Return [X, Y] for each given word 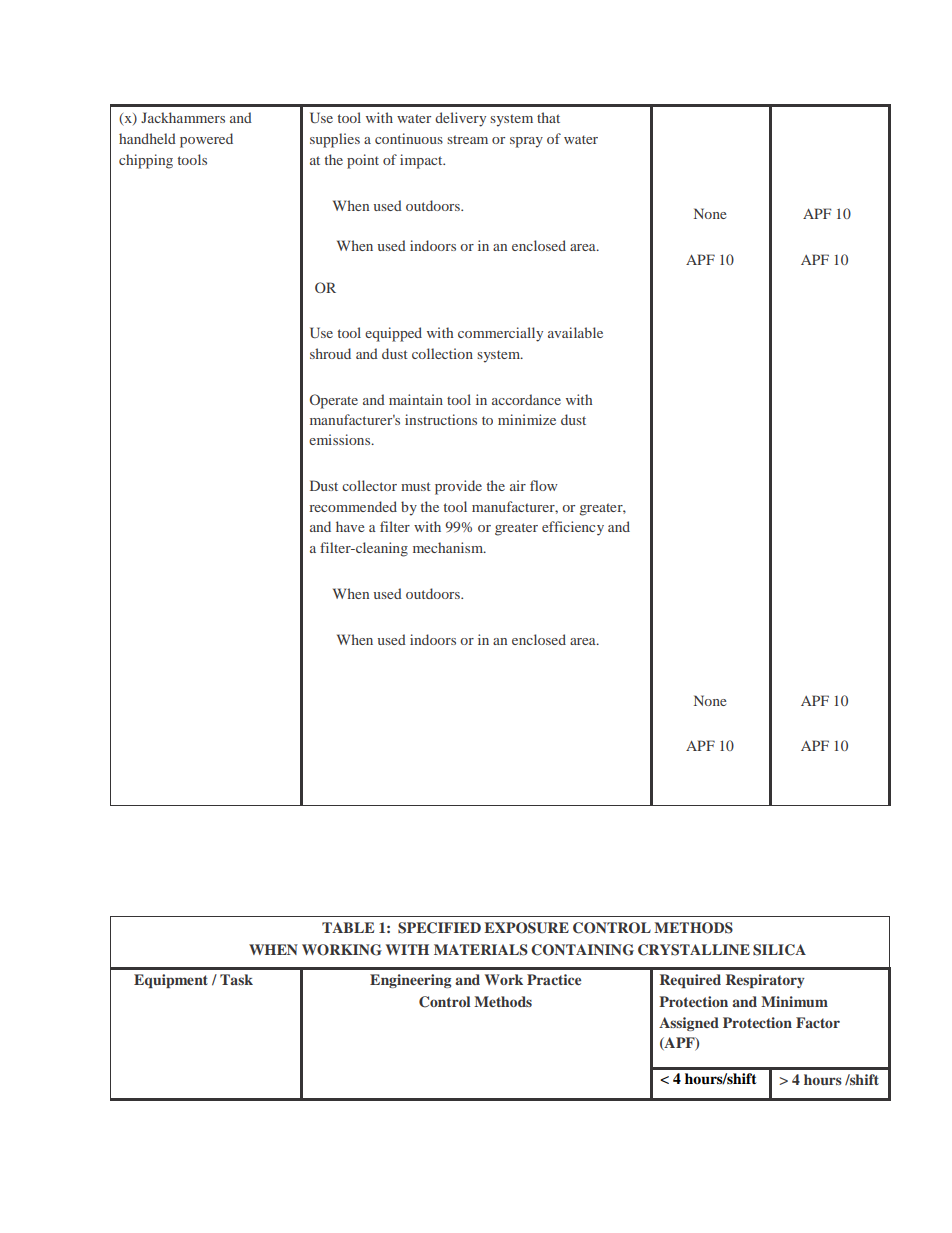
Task [236, 979]
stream [467, 139]
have [350, 526]
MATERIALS [481, 950]
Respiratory [765, 981]
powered [206, 140]
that [548, 117]
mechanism [449, 547]
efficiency [573, 528]
